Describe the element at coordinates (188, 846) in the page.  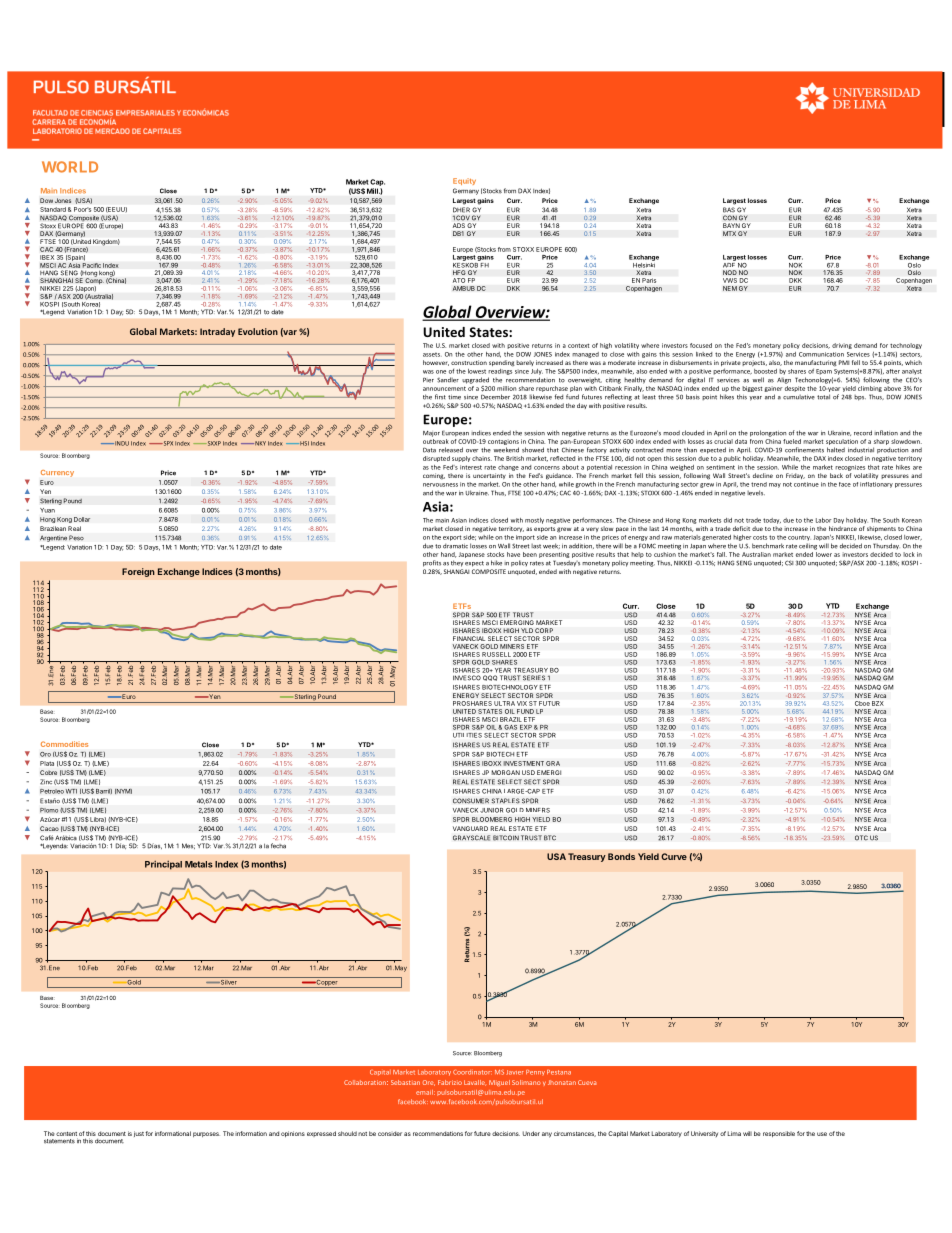
I see `Mes` at that location.
